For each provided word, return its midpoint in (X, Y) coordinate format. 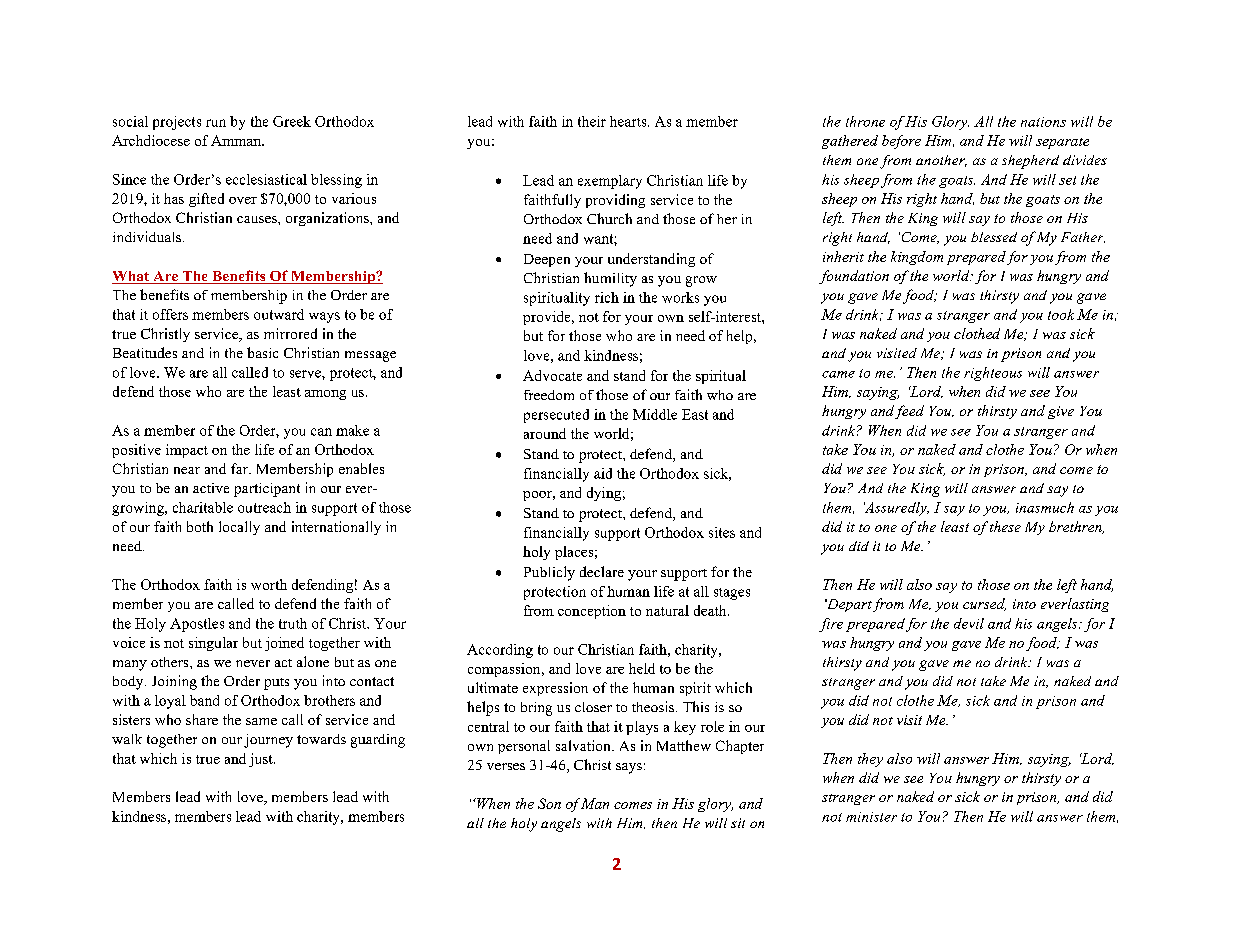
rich (607, 297)
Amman (237, 140)
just (262, 760)
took (1061, 314)
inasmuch (1045, 507)
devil (969, 623)
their (592, 121)
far (240, 468)
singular (213, 644)
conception (592, 612)
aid (603, 473)
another (941, 161)
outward (279, 314)
